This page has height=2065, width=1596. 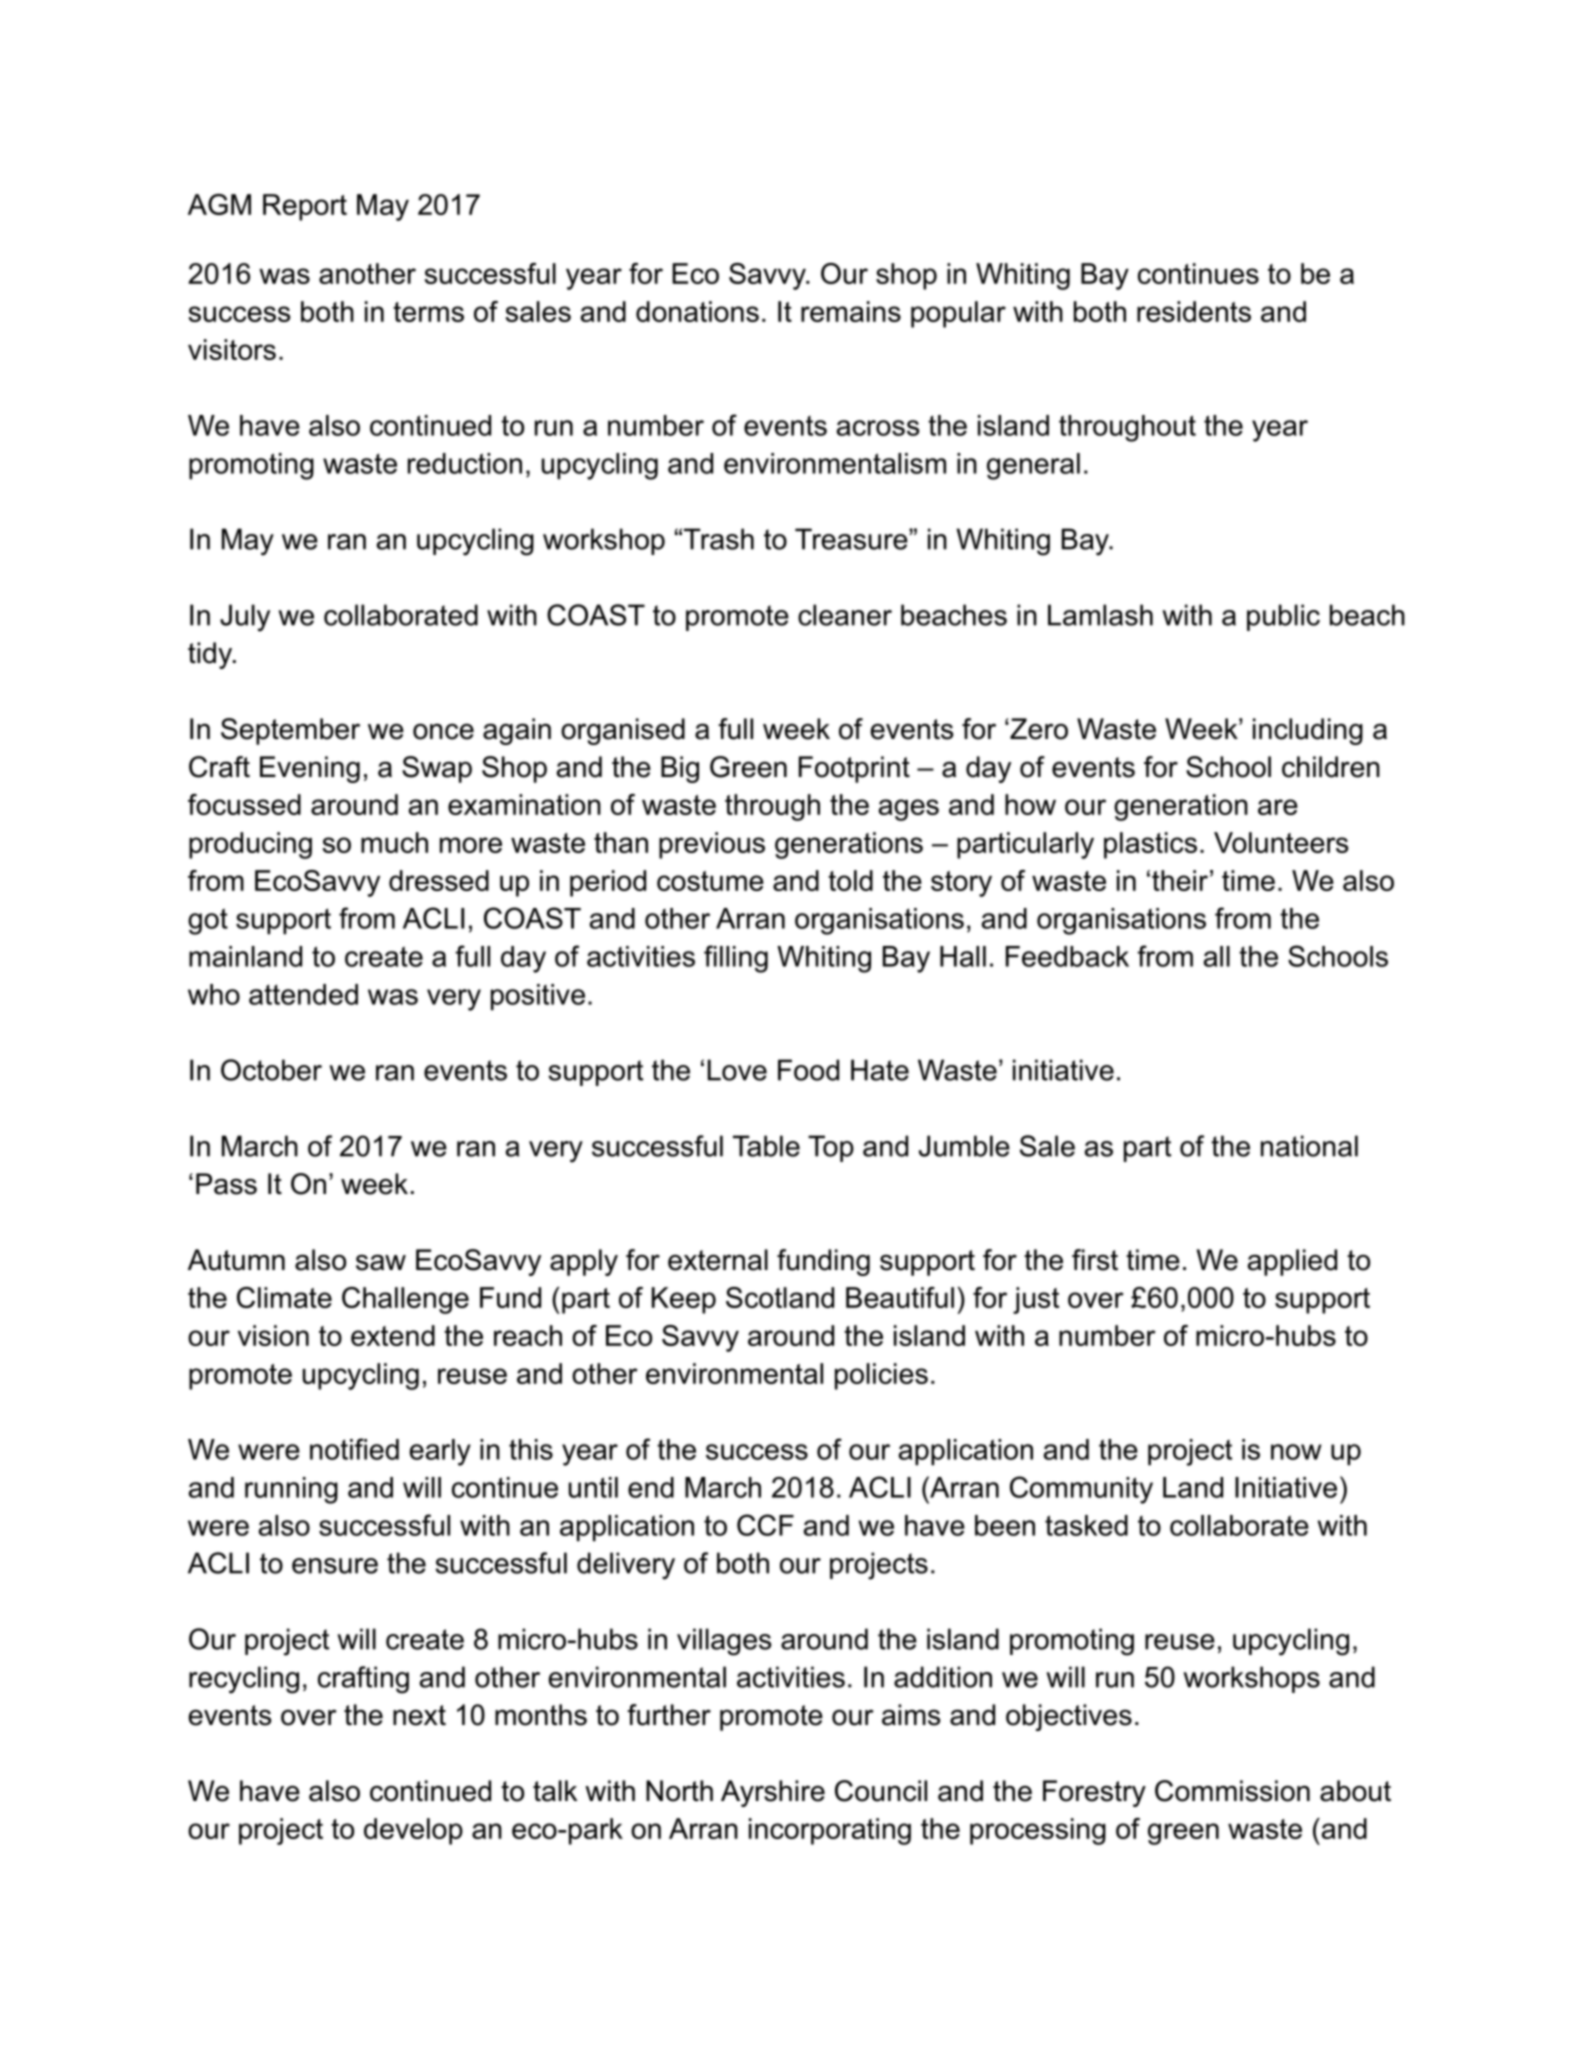 What do you see at coordinates (1278, 807) in the page?
I see `are` at bounding box center [1278, 807].
